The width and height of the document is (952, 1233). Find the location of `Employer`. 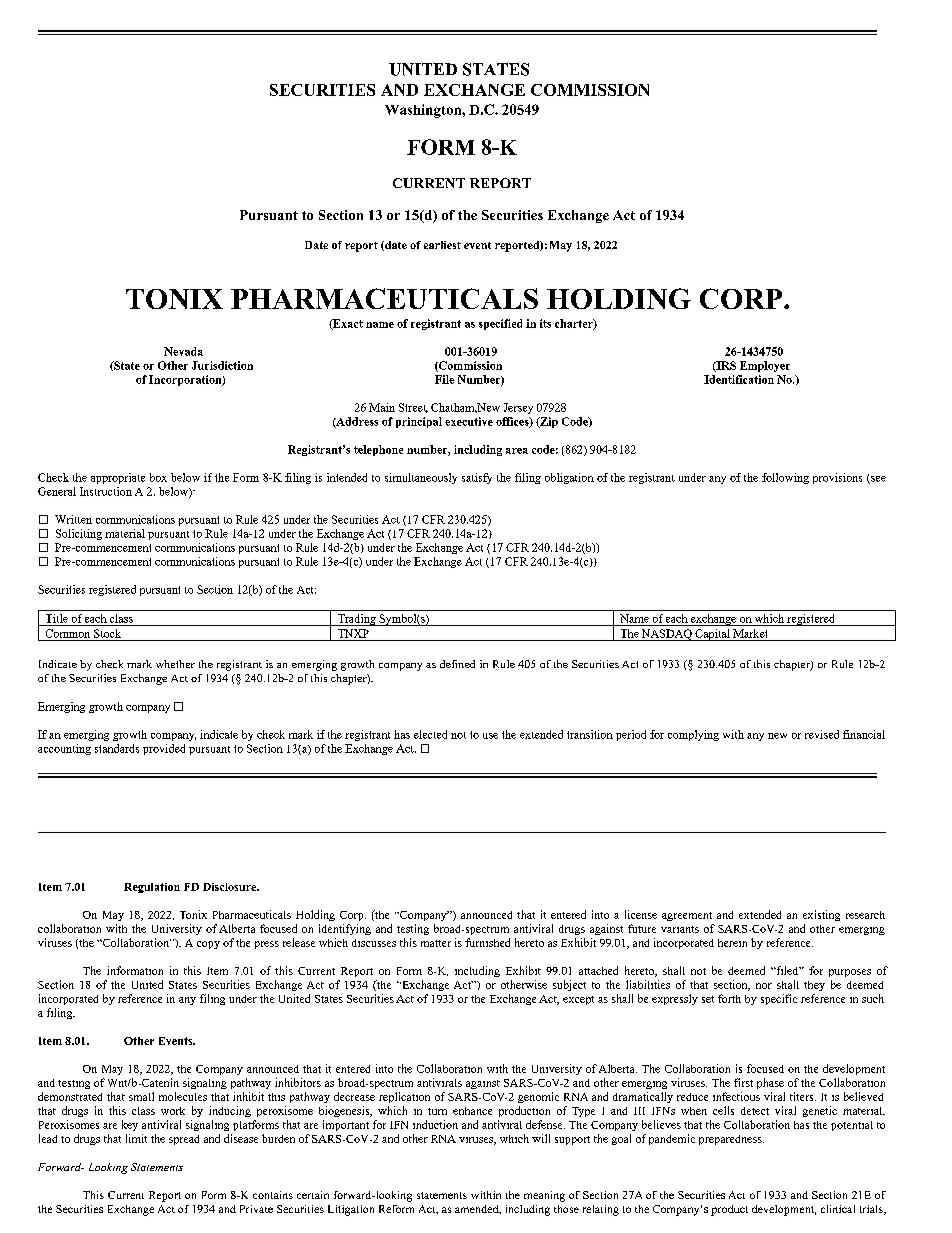

Employer is located at coordinates (765, 366).
